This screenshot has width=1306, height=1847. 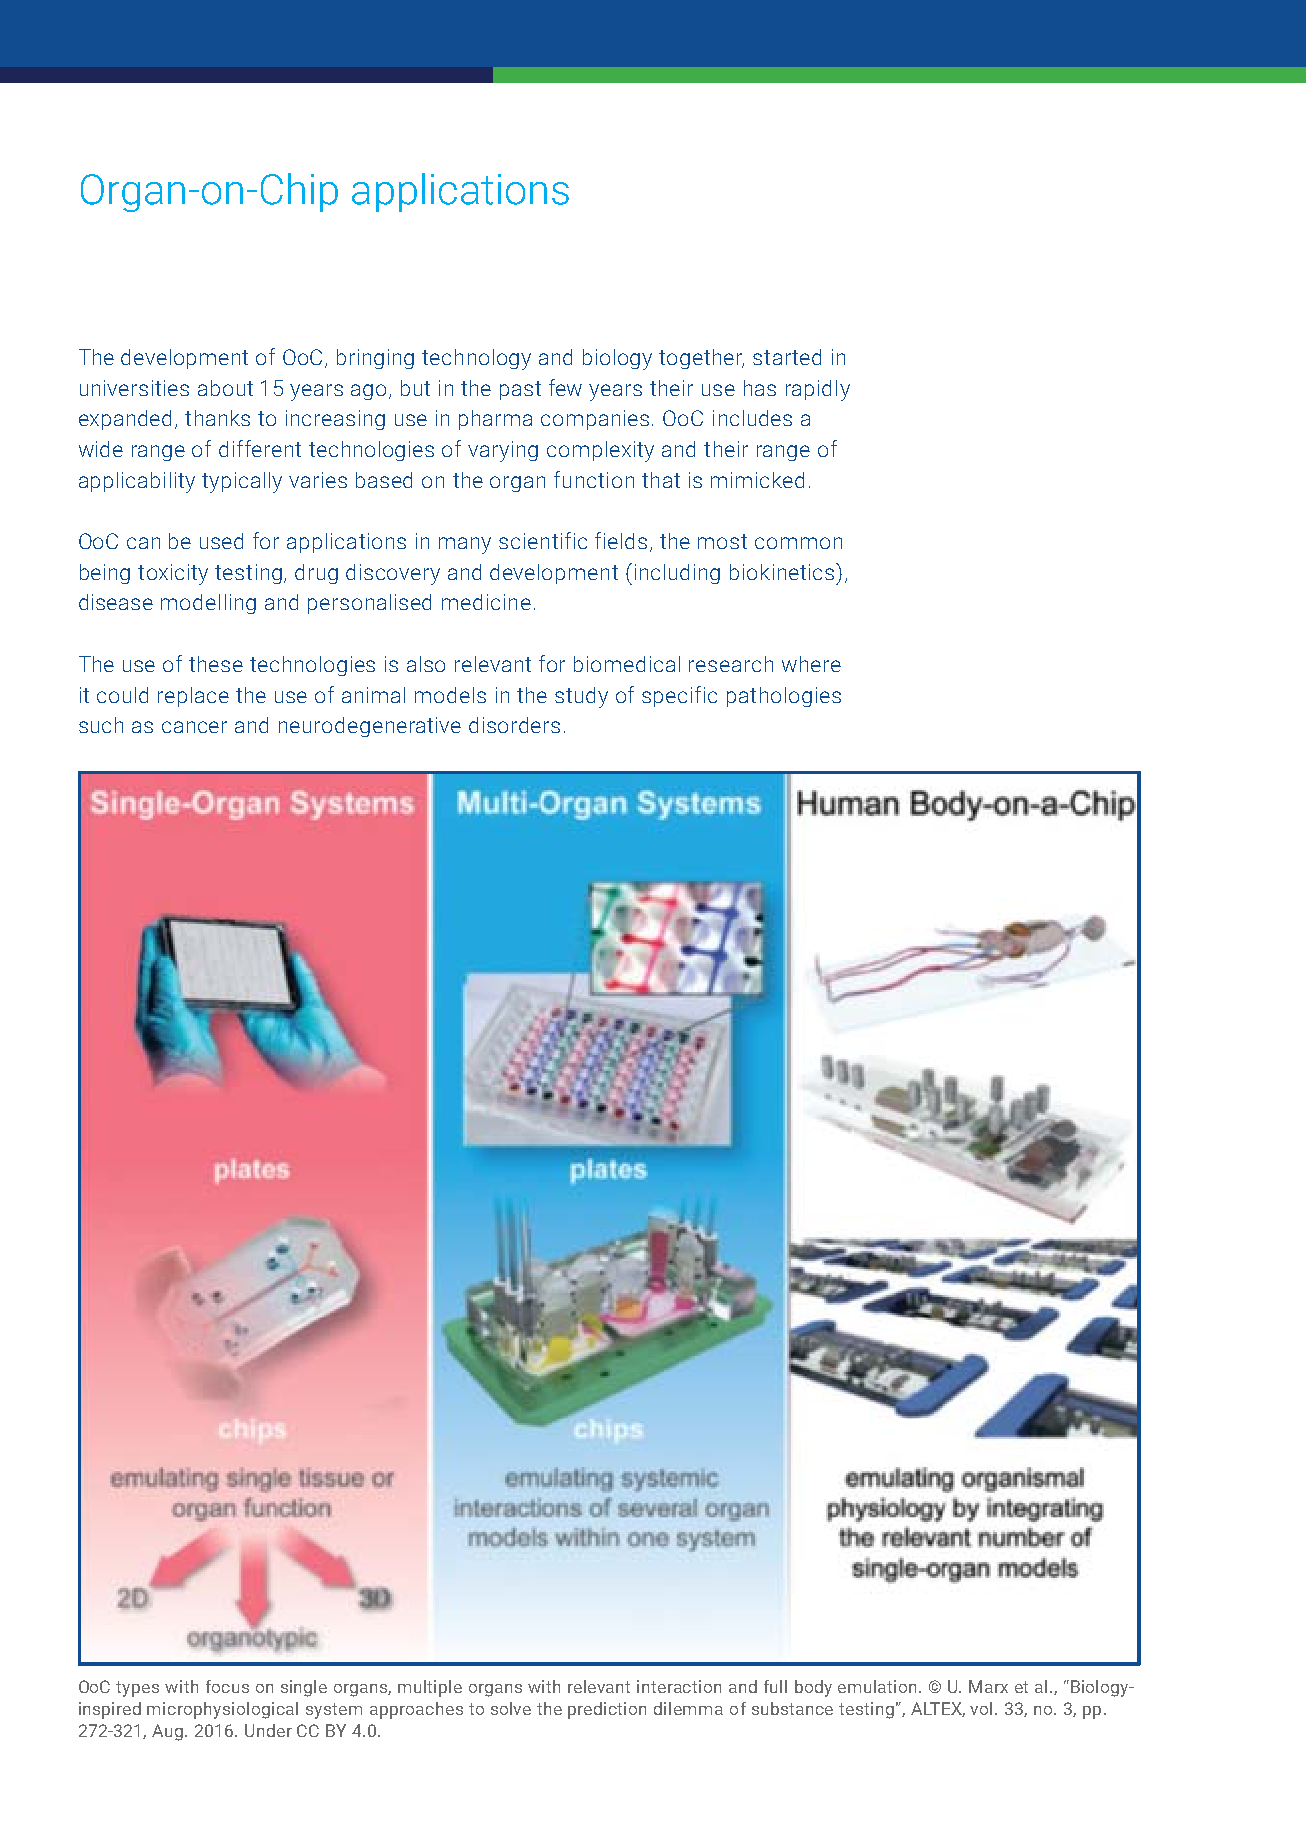 What do you see at coordinates (811, 664) in the screenshot?
I see `where` at bounding box center [811, 664].
